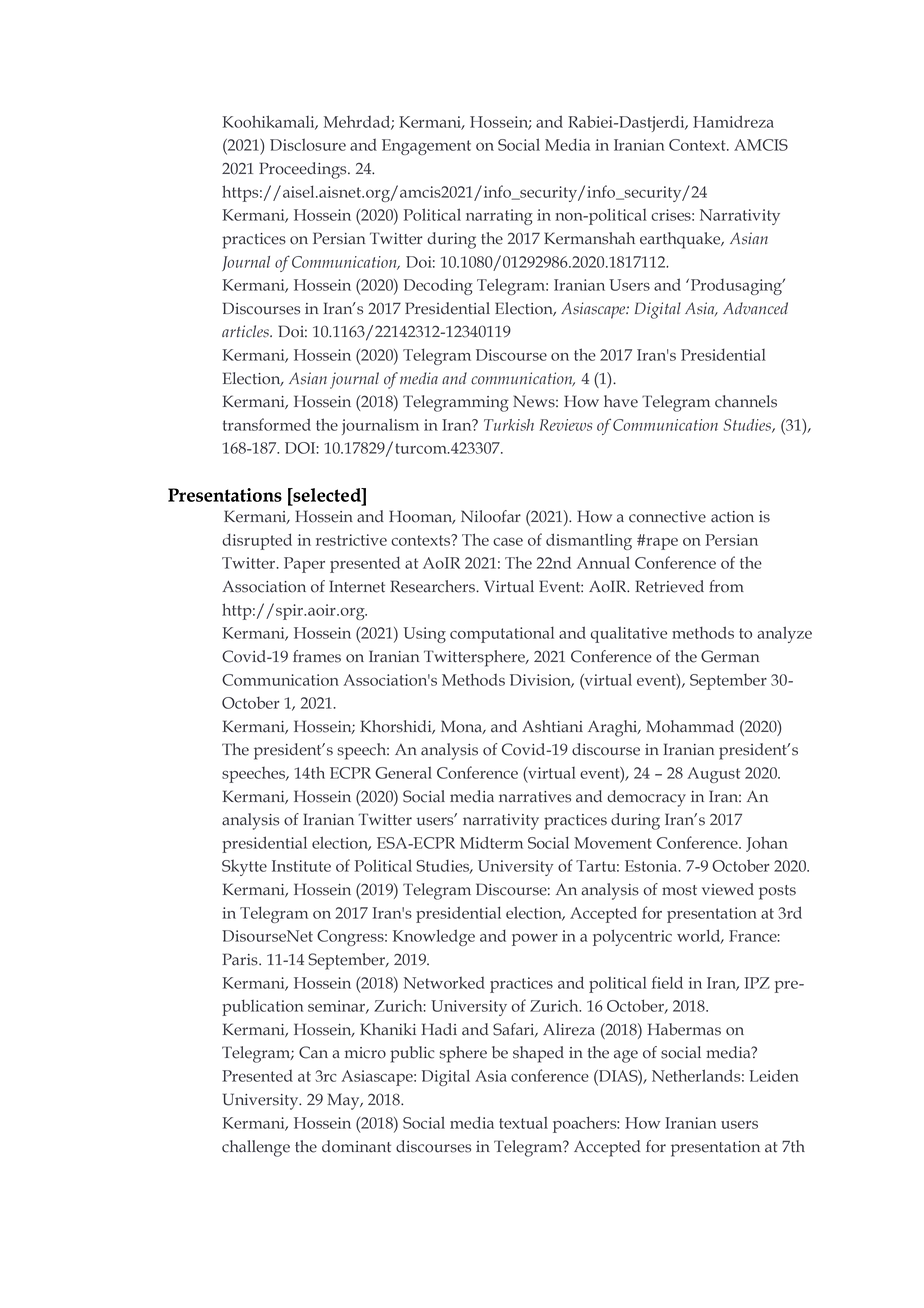  What do you see at coordinates (304, 170) in the document?
I see `Proceedings` at bounding box center [304, 170].
